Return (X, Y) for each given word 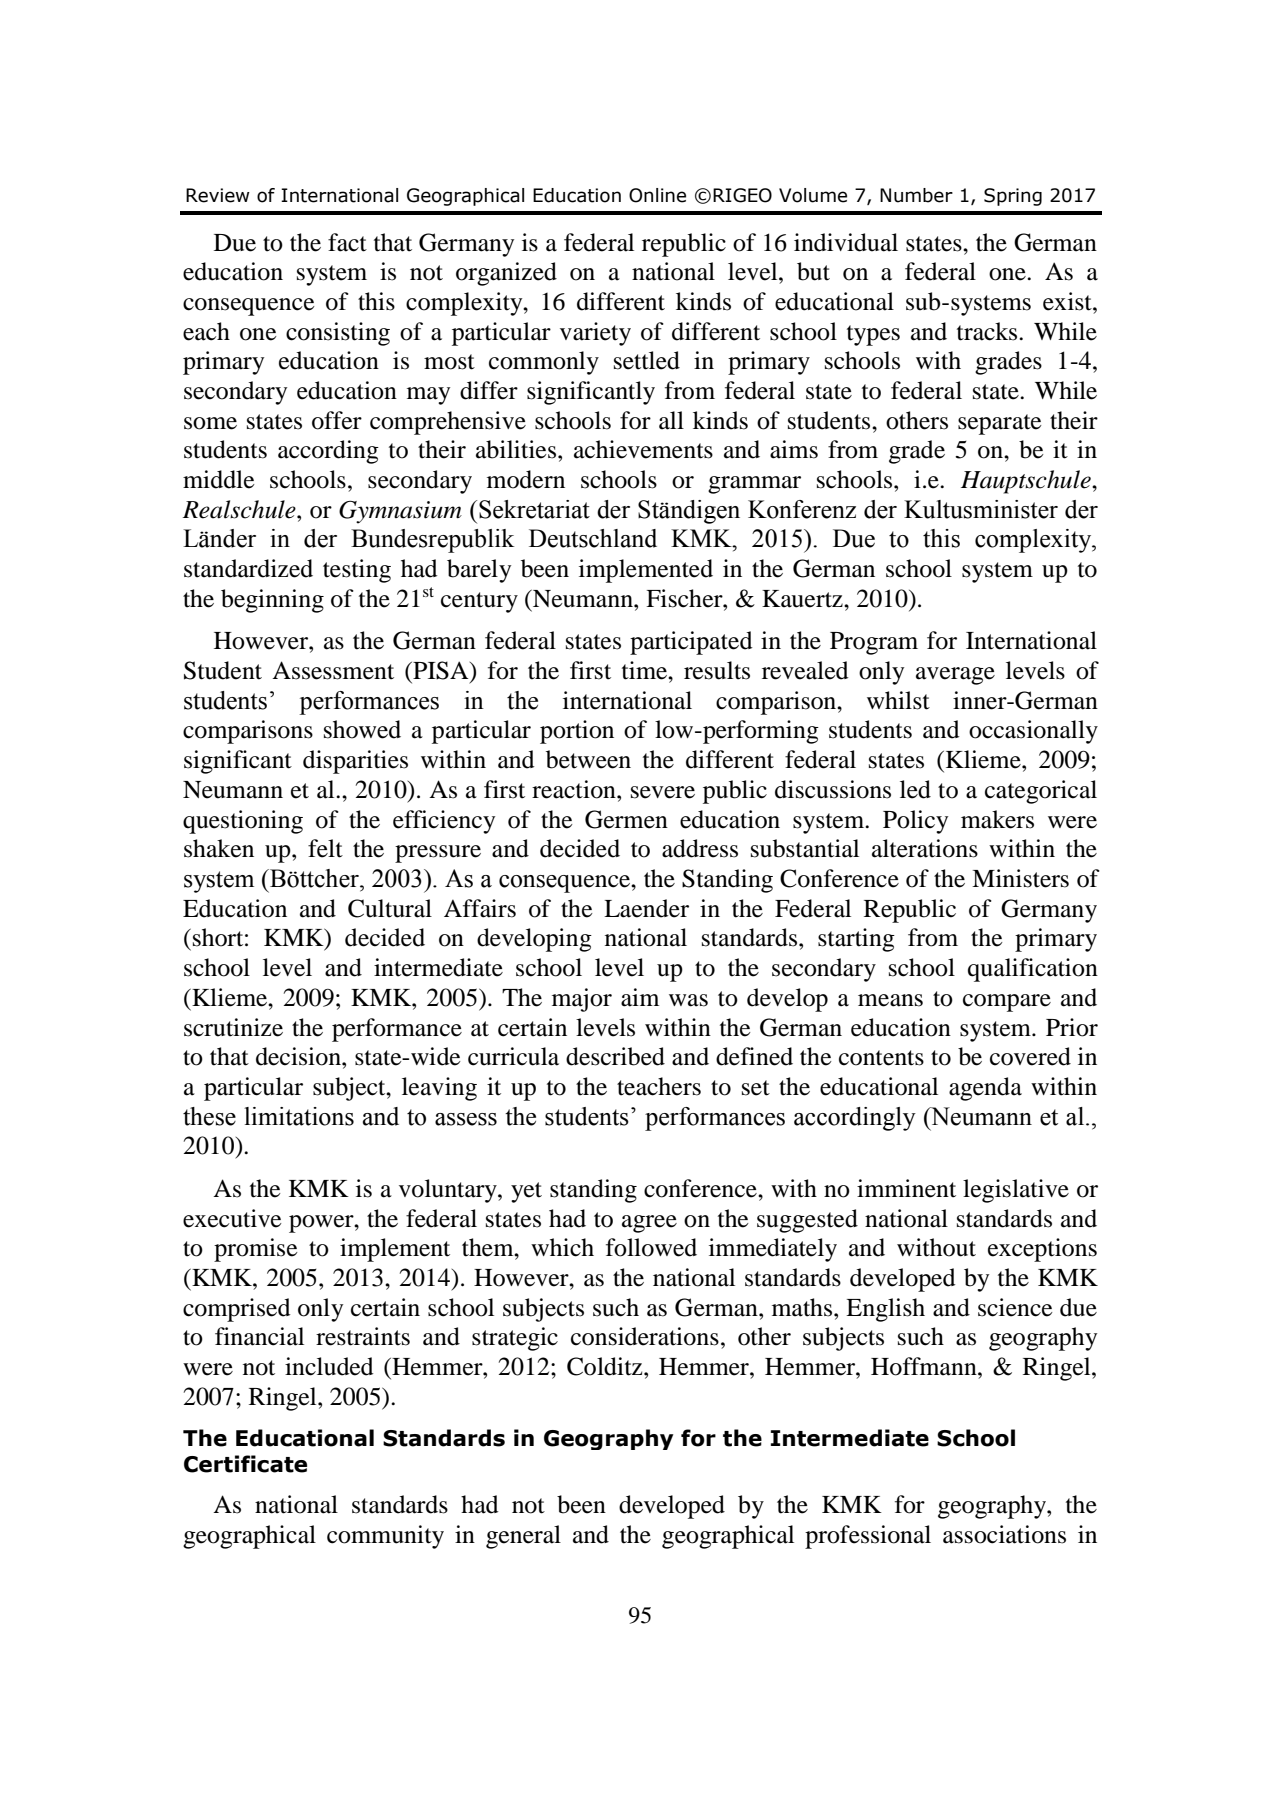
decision (299, 1056)
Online (657, 195)
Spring (1013, 197)
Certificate (245, 1464)
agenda (985, 1089)
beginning (272, 601)
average (955, 676)
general (523, 1537)
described (615, 1056)
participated (691, 643)
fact (347, 242)
